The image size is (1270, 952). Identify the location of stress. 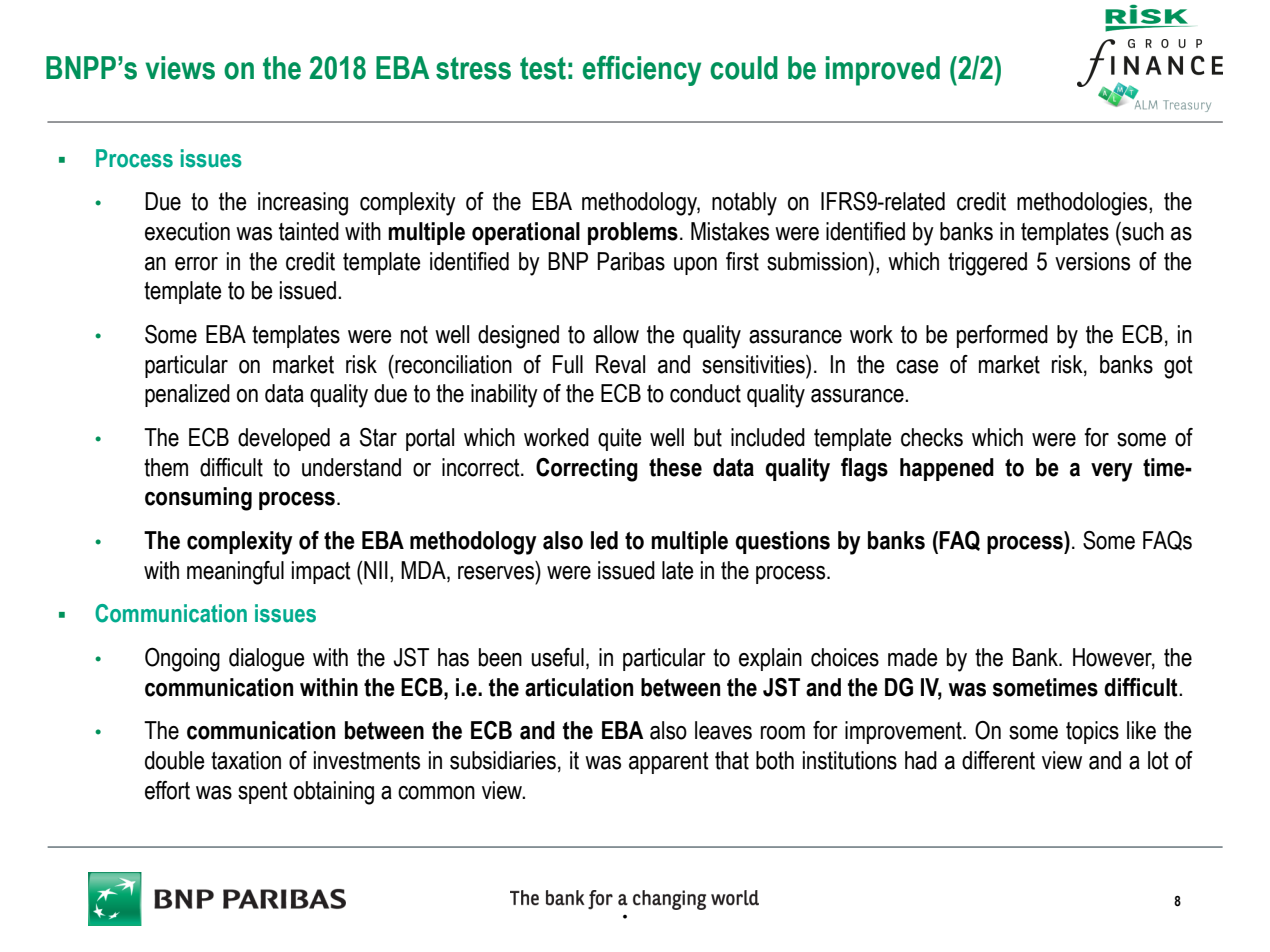
(473, 68).
